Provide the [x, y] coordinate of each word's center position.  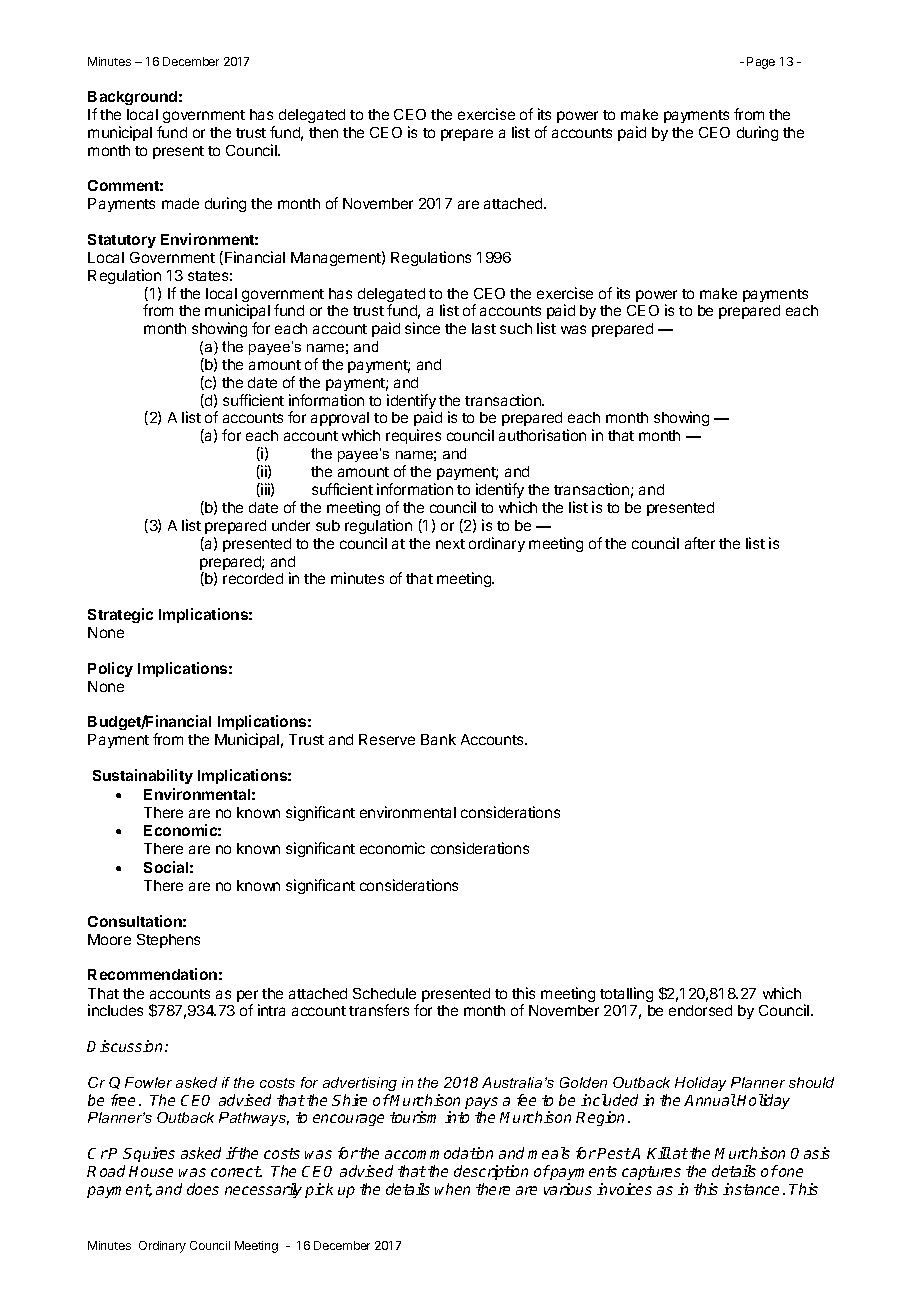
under [291, 525]
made [180, 203]
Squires [149, 1154]
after [700, 543]
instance [751, 1189]
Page [761, 63]
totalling [626, 994]
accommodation [439, 1153]
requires [413, 436]
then [323, 132]
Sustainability [143, 776]
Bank [438, 739]
